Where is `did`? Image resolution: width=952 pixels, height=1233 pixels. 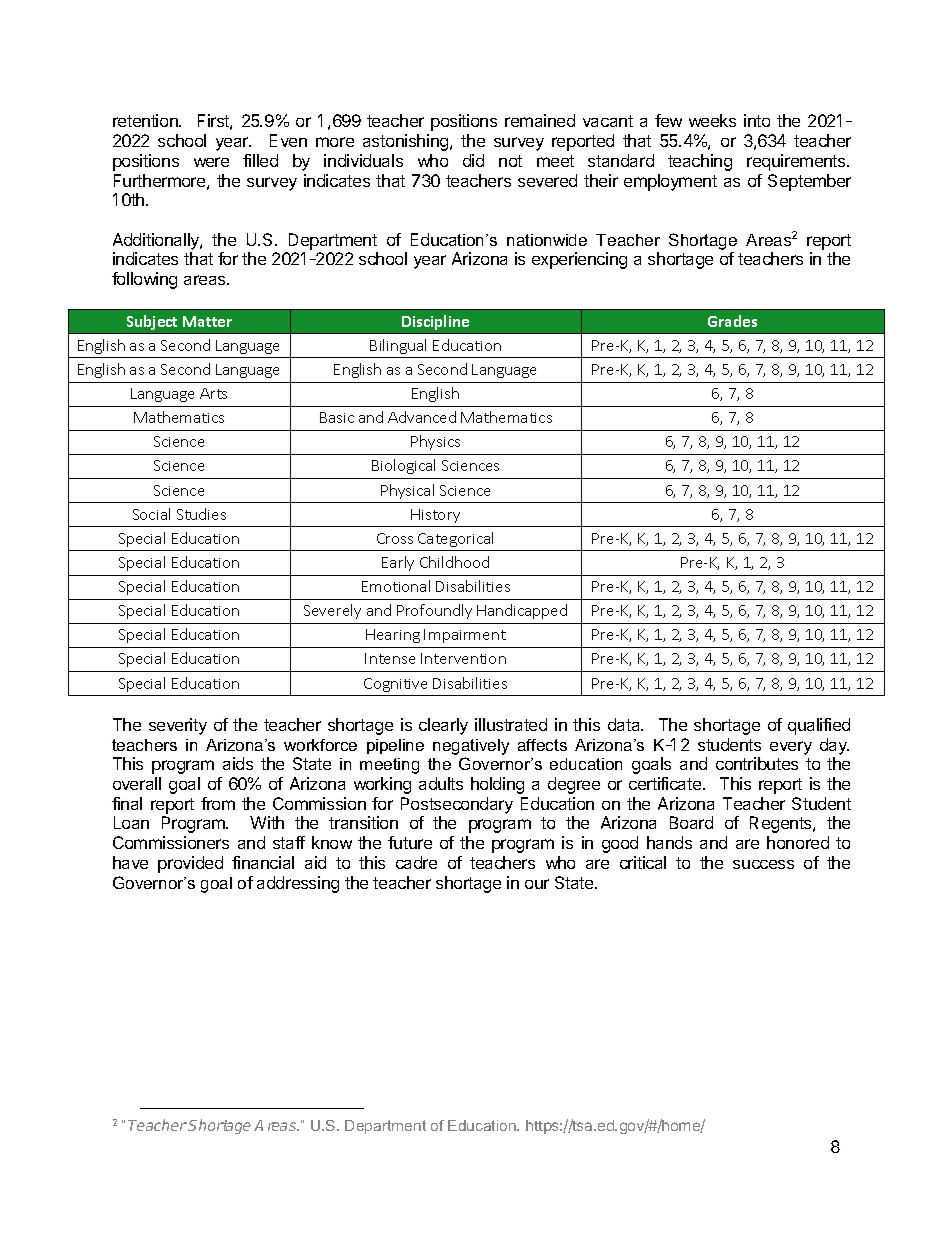
did is located at coordinates (473, 160).
